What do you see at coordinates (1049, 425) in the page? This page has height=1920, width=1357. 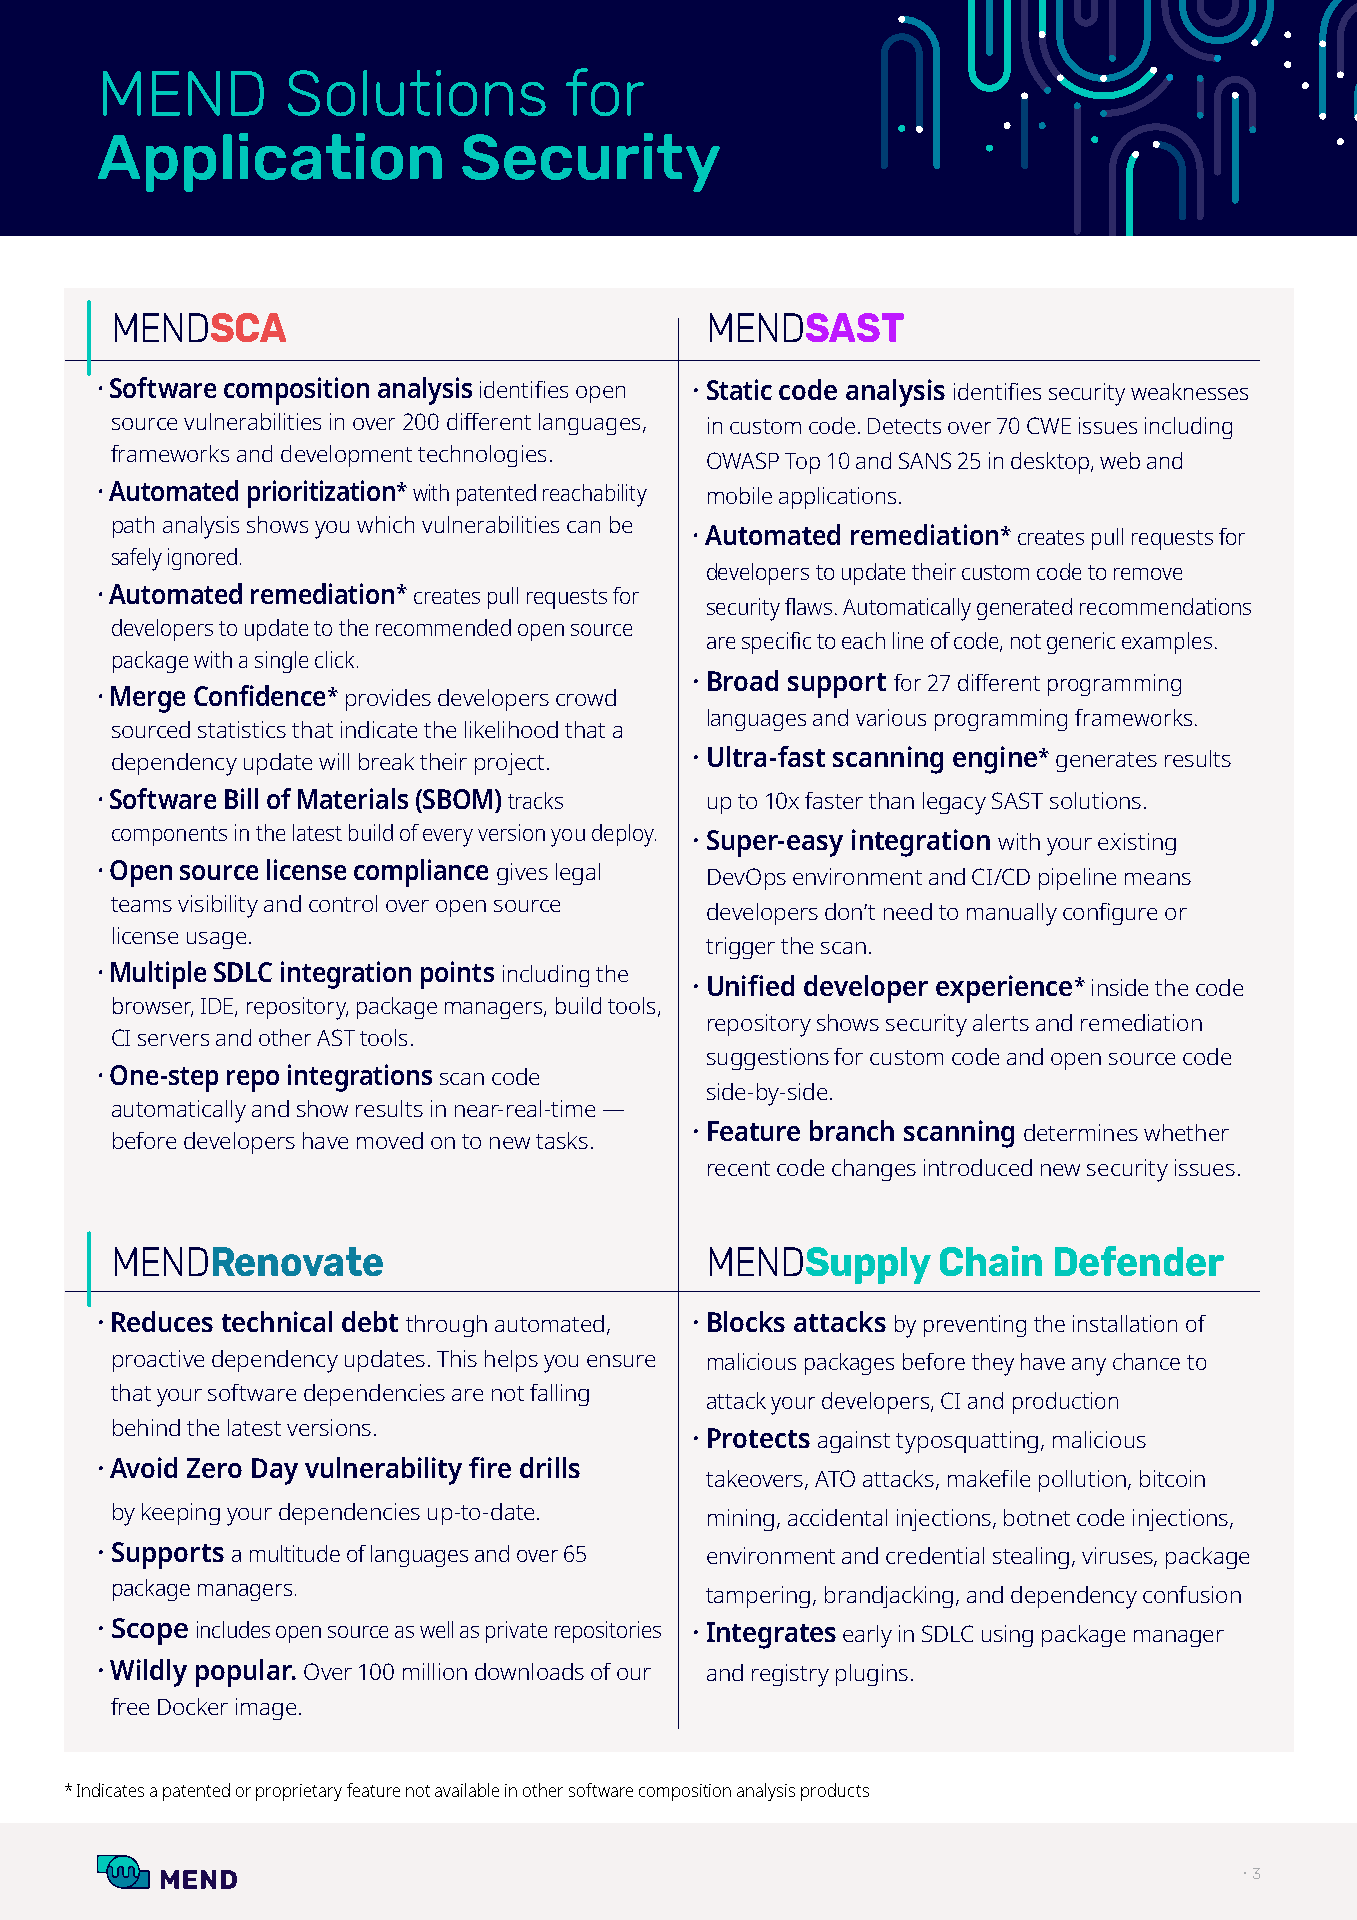 I see `CWE` at bounding box center [1049, 425].
